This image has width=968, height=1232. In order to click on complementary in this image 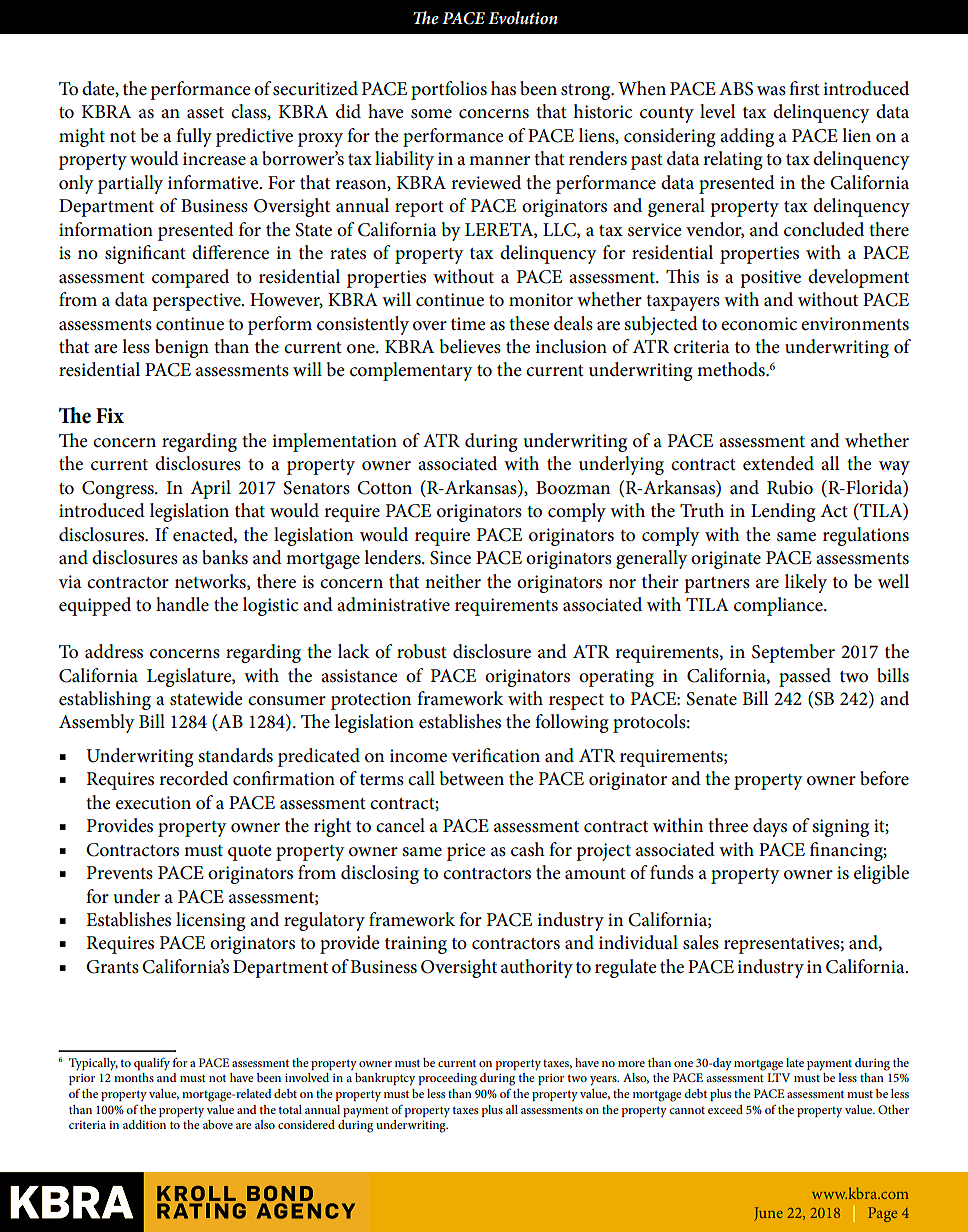, I will do `click(411, 371)`.
